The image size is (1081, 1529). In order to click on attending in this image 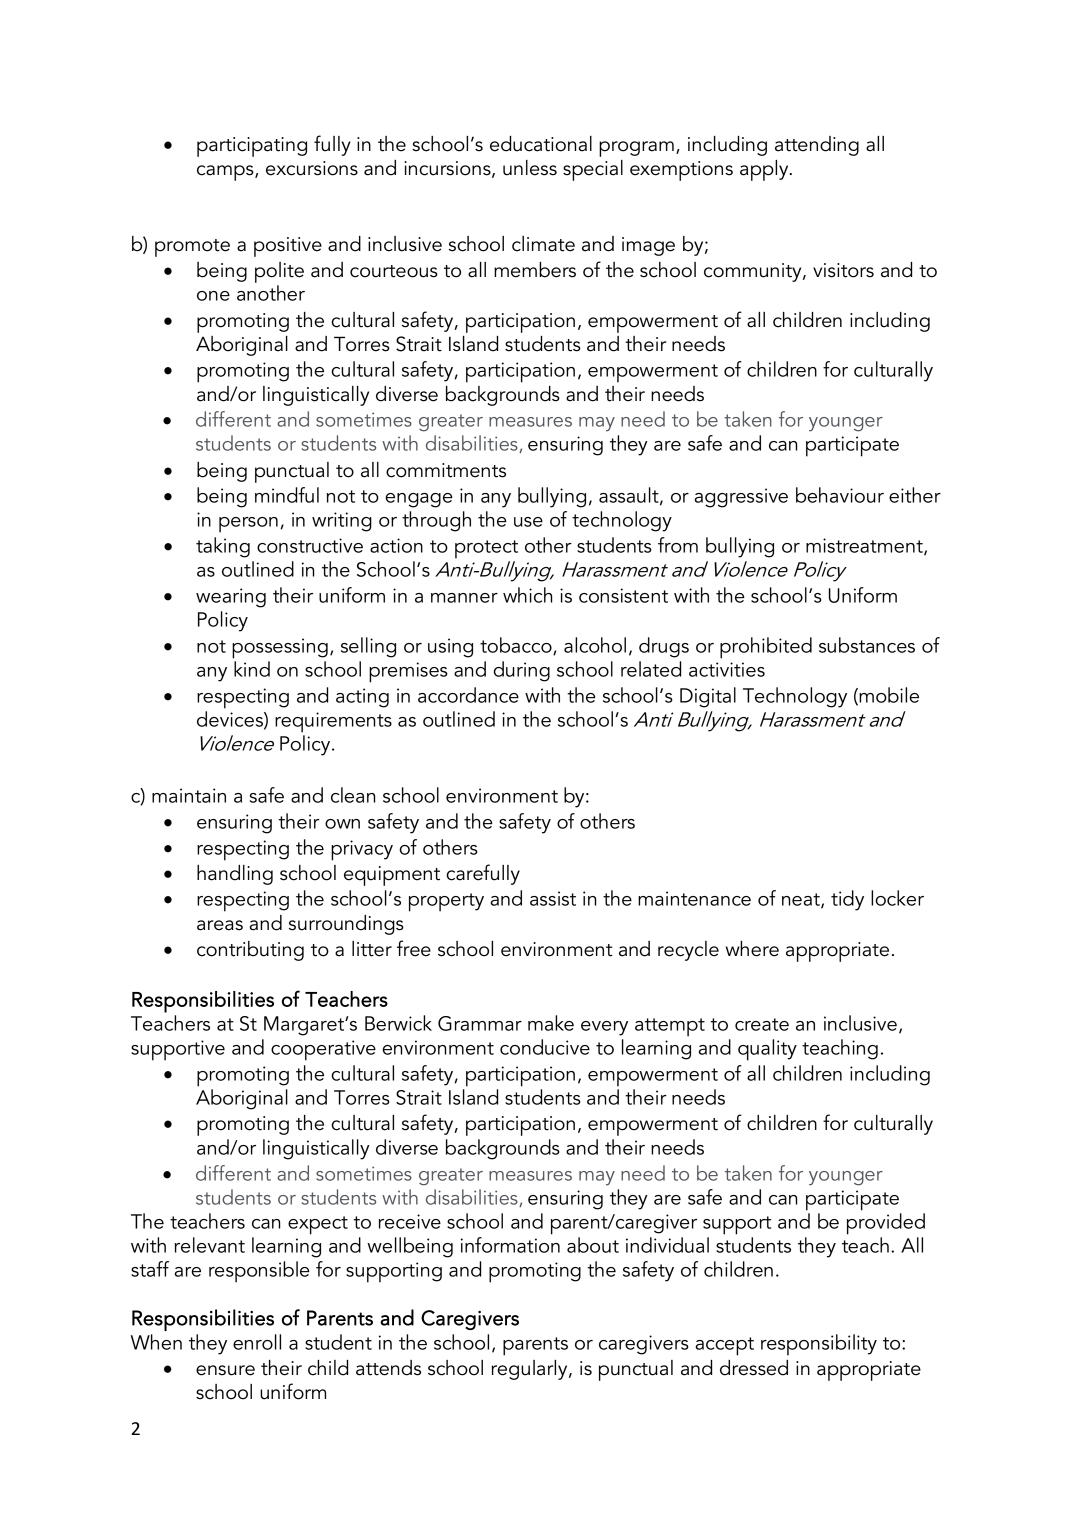, I will do `click(817, 146)`.
